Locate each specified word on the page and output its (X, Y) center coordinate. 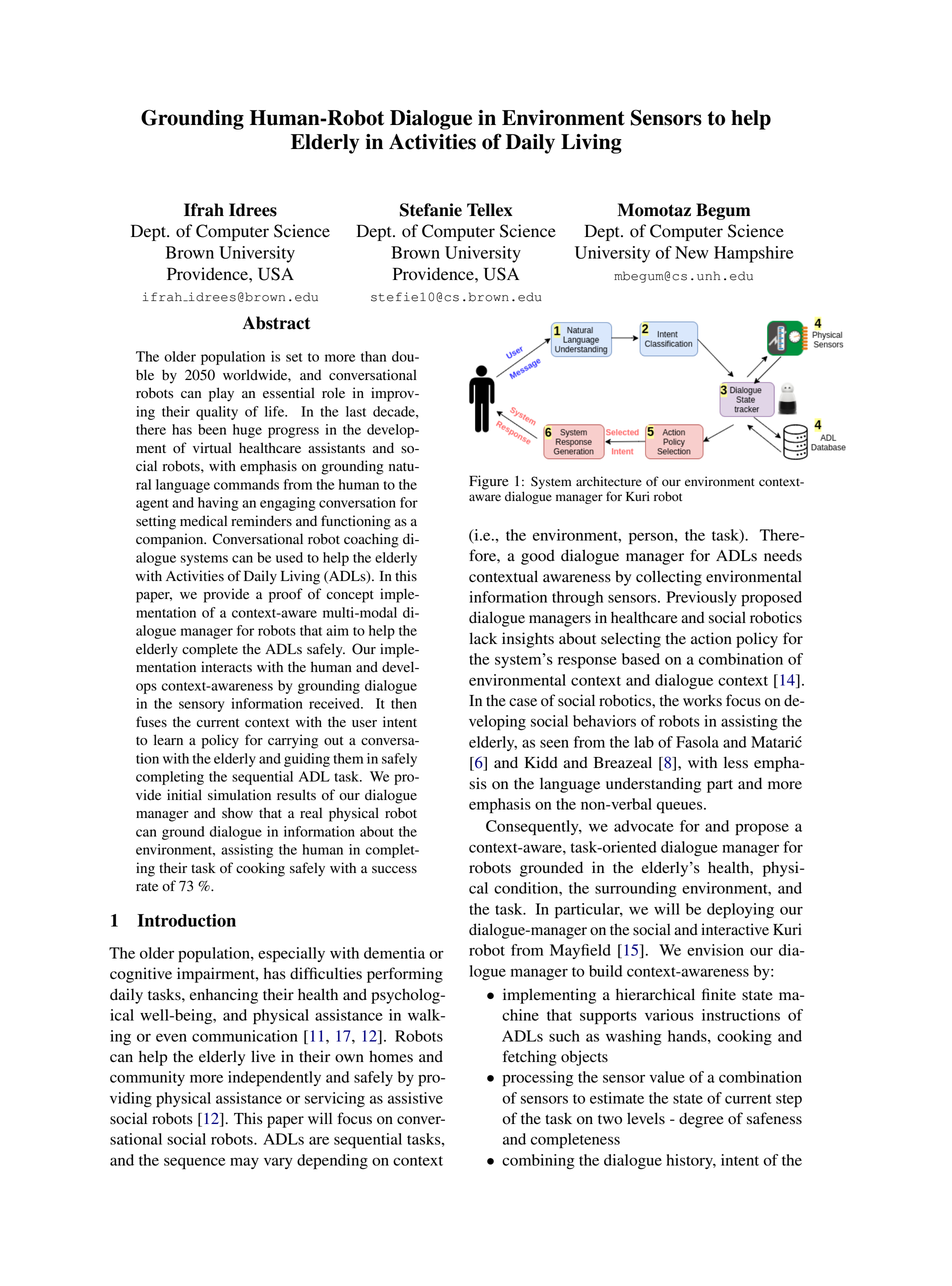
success (394, 869)
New (692, 252)
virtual (212, 447)
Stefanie (431, 210)
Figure (488, 482)
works (702, 701)
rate (147, 886)
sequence (194, 1163)
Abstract (277, 323)
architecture (609, 481)
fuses (151, 721)
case (523, 702)
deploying (740, 911)
